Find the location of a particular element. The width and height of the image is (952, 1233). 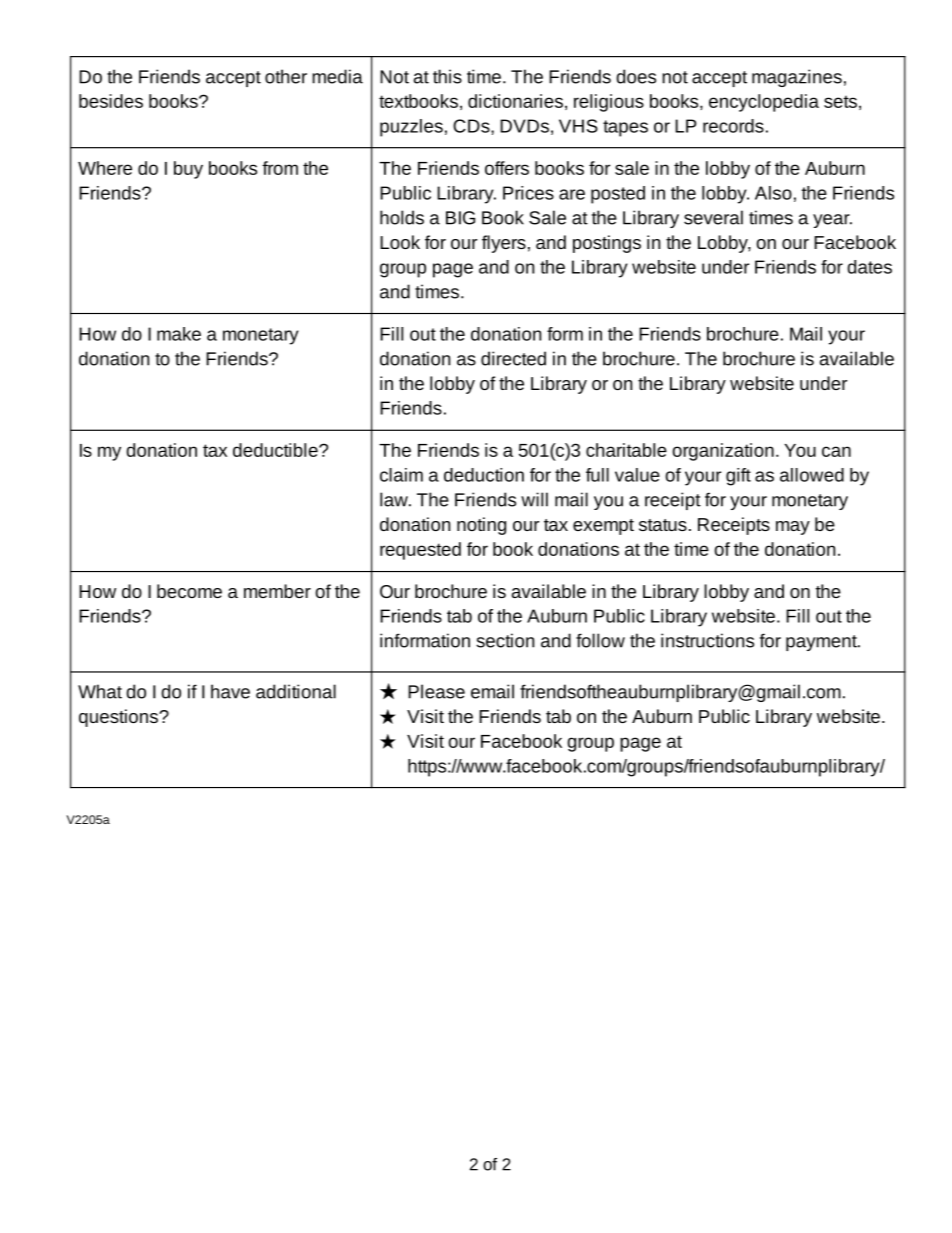

organization is located at coordinates (723, 452).
